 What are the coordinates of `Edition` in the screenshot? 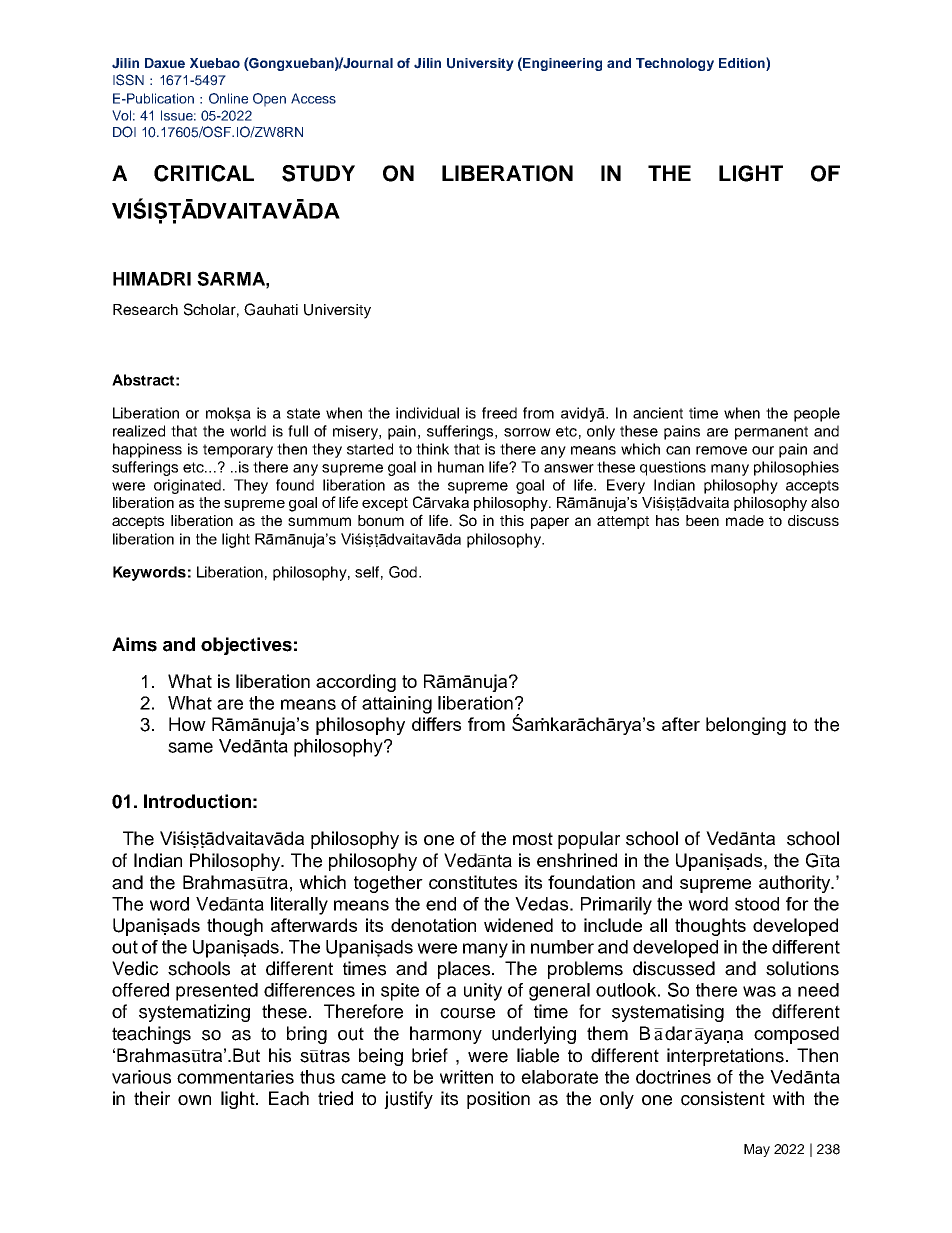 It's located at (743, 62).
